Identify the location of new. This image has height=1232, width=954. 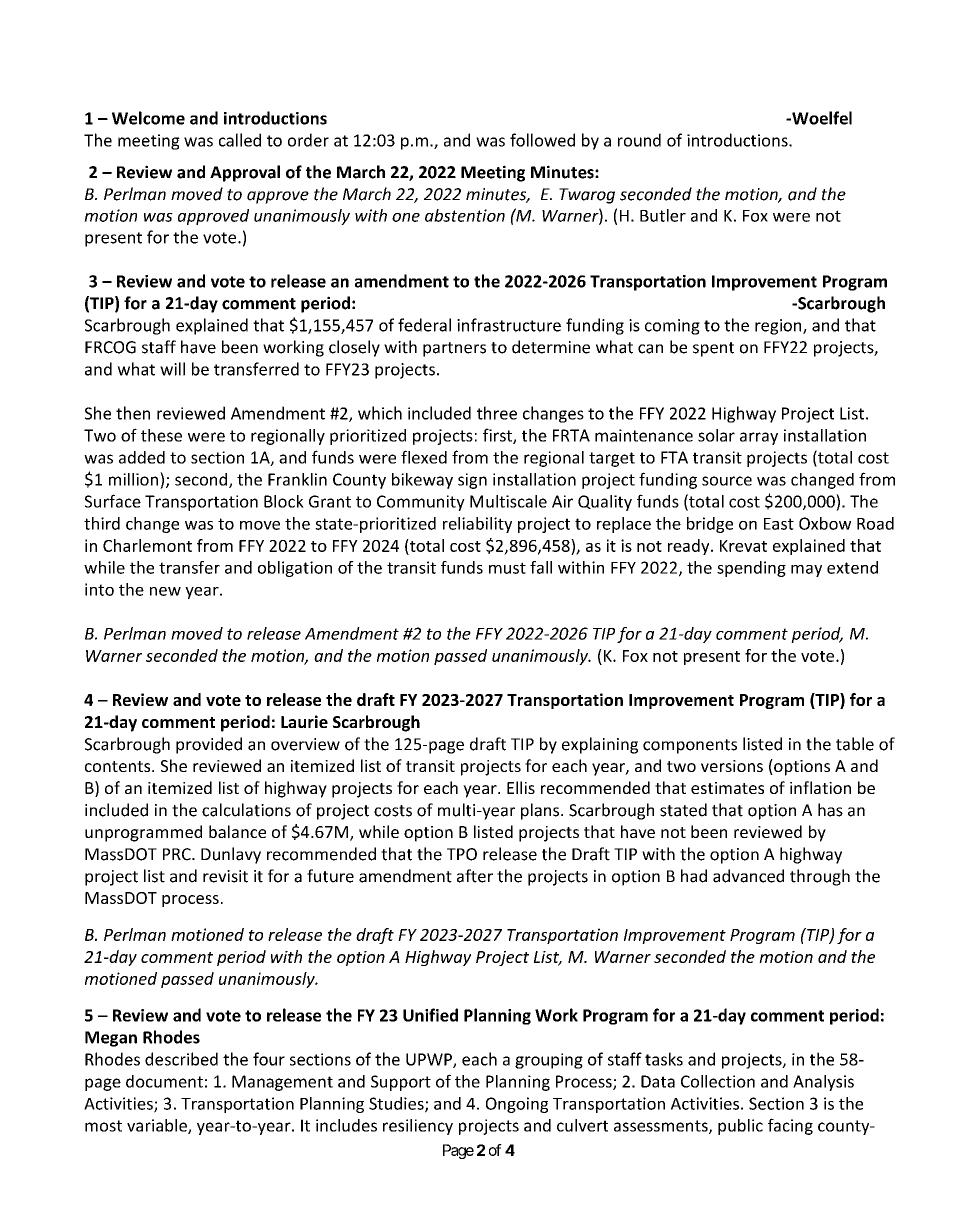
(165, 591).
